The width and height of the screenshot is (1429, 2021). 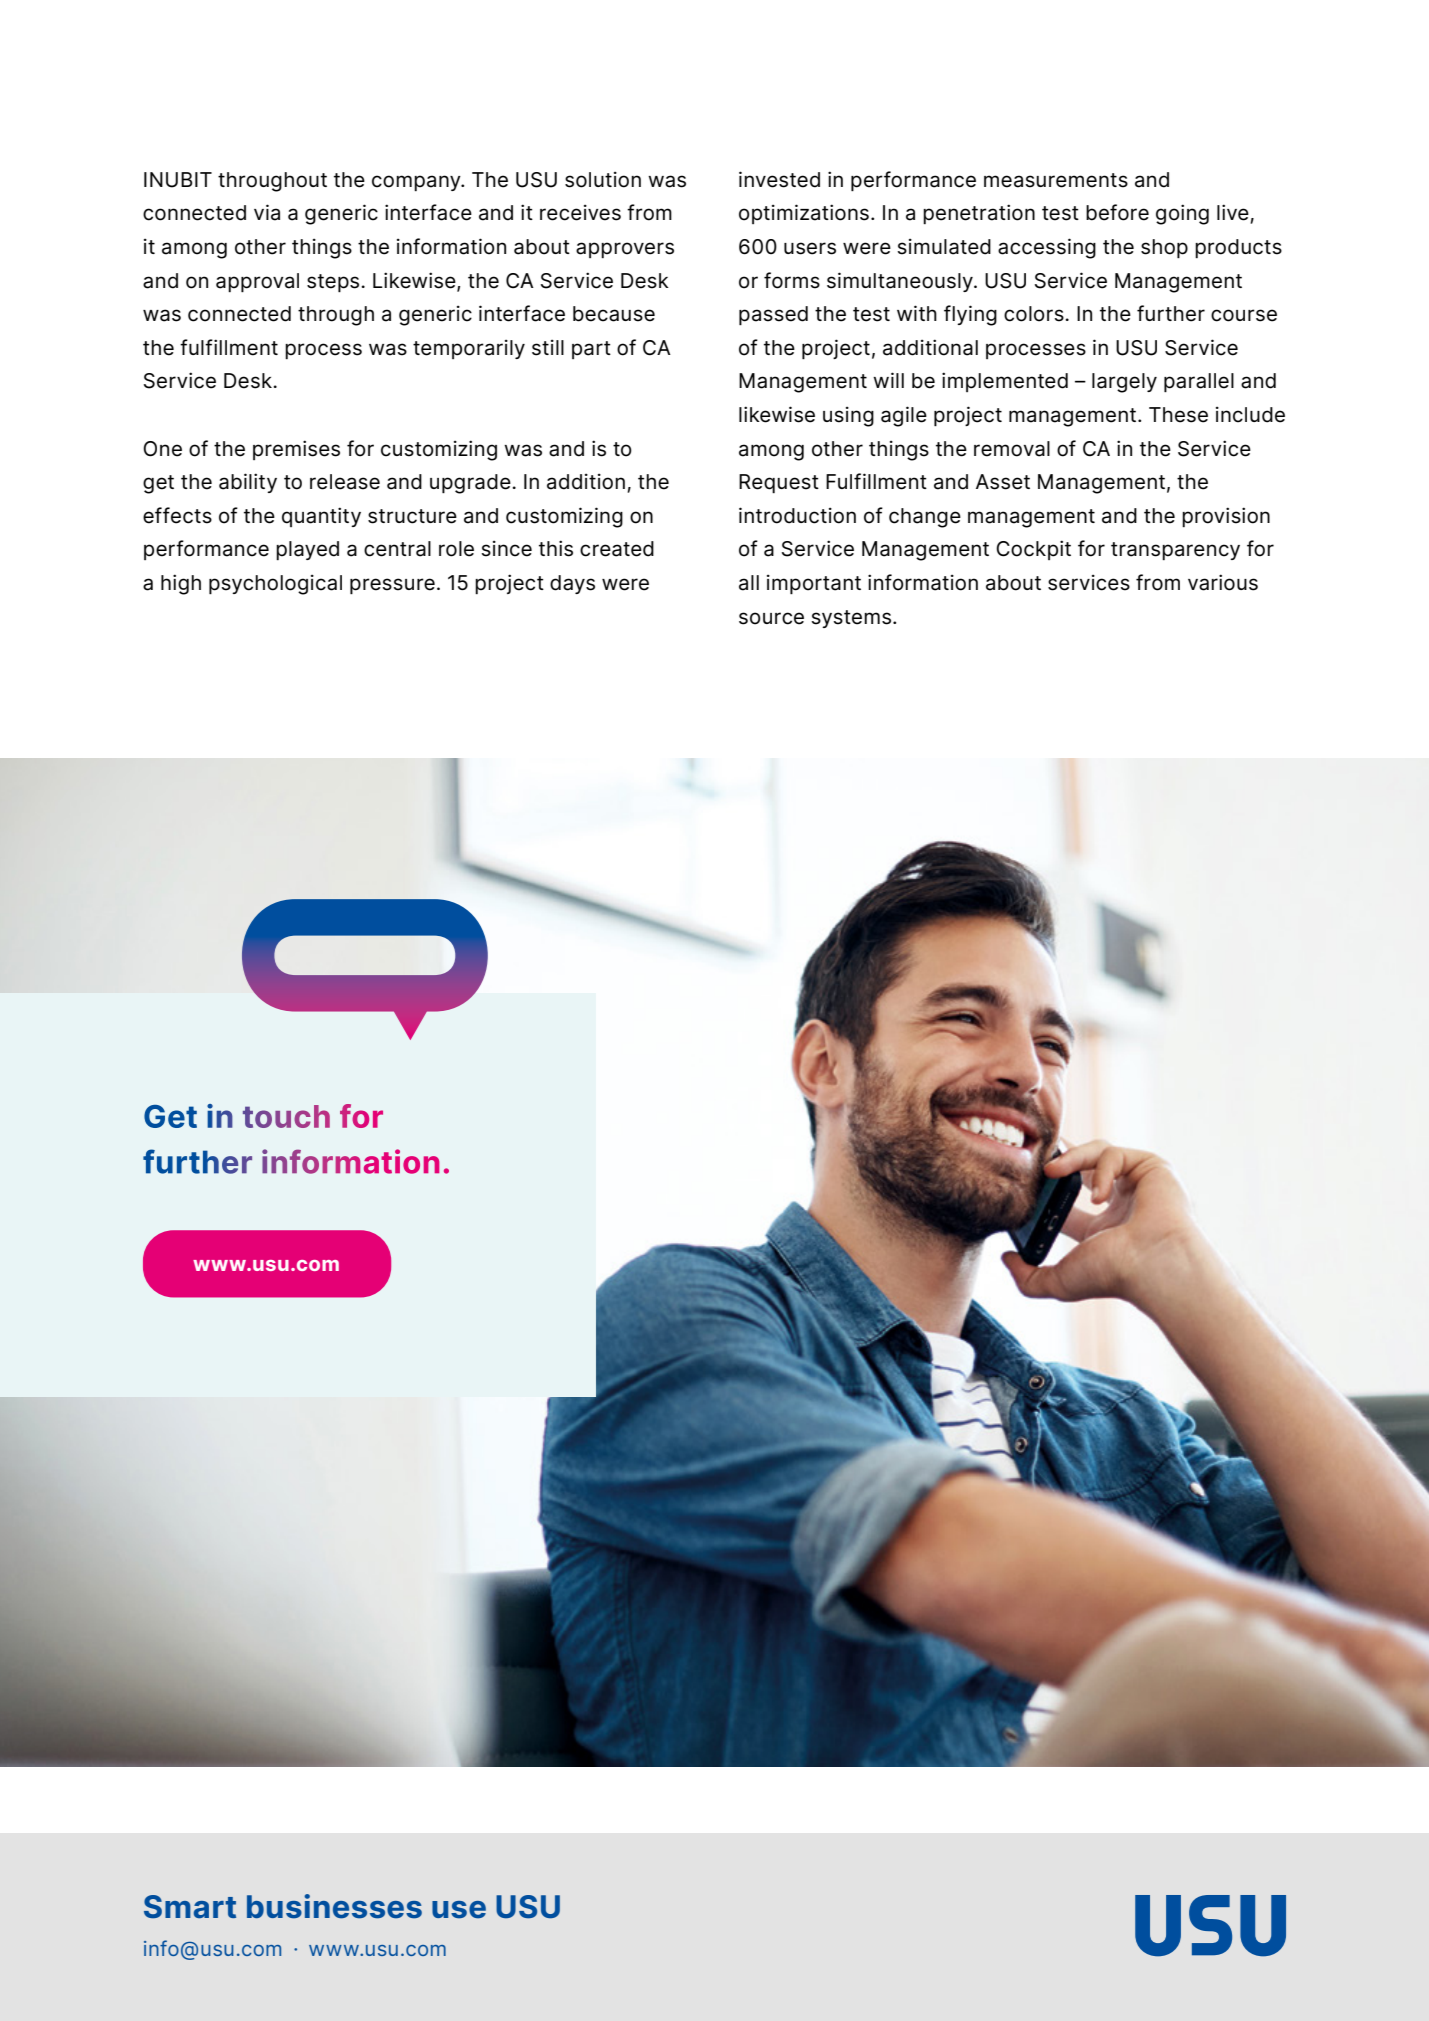 What do you see at coordinates (1223, 582) in the screenshot?
I see `various` at bounding box center [1223, 582].
